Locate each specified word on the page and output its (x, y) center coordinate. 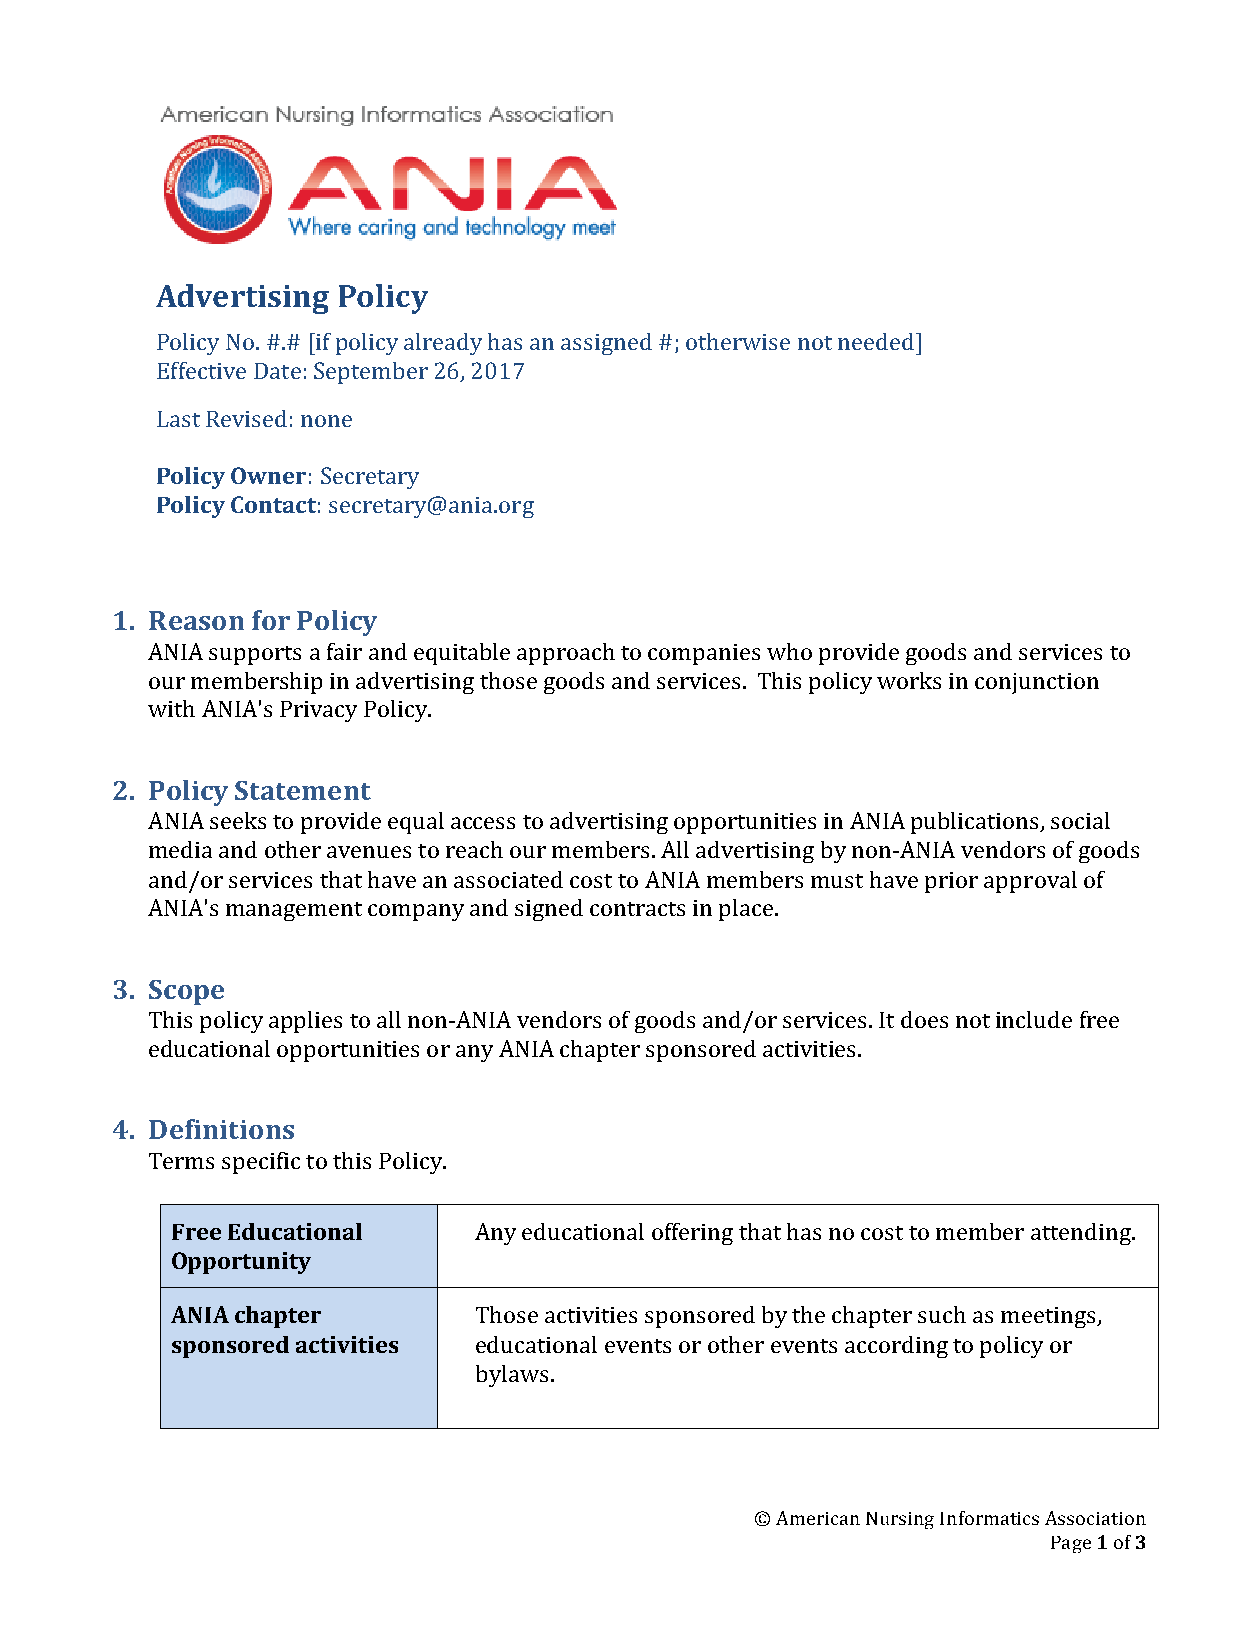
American (818, 1518)
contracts (637, 909)
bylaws (512, 1376)
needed (876, 341)
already (443, 344)
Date (277, 371)
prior (951, 882)
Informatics (989, 1518)
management (294, 911)
